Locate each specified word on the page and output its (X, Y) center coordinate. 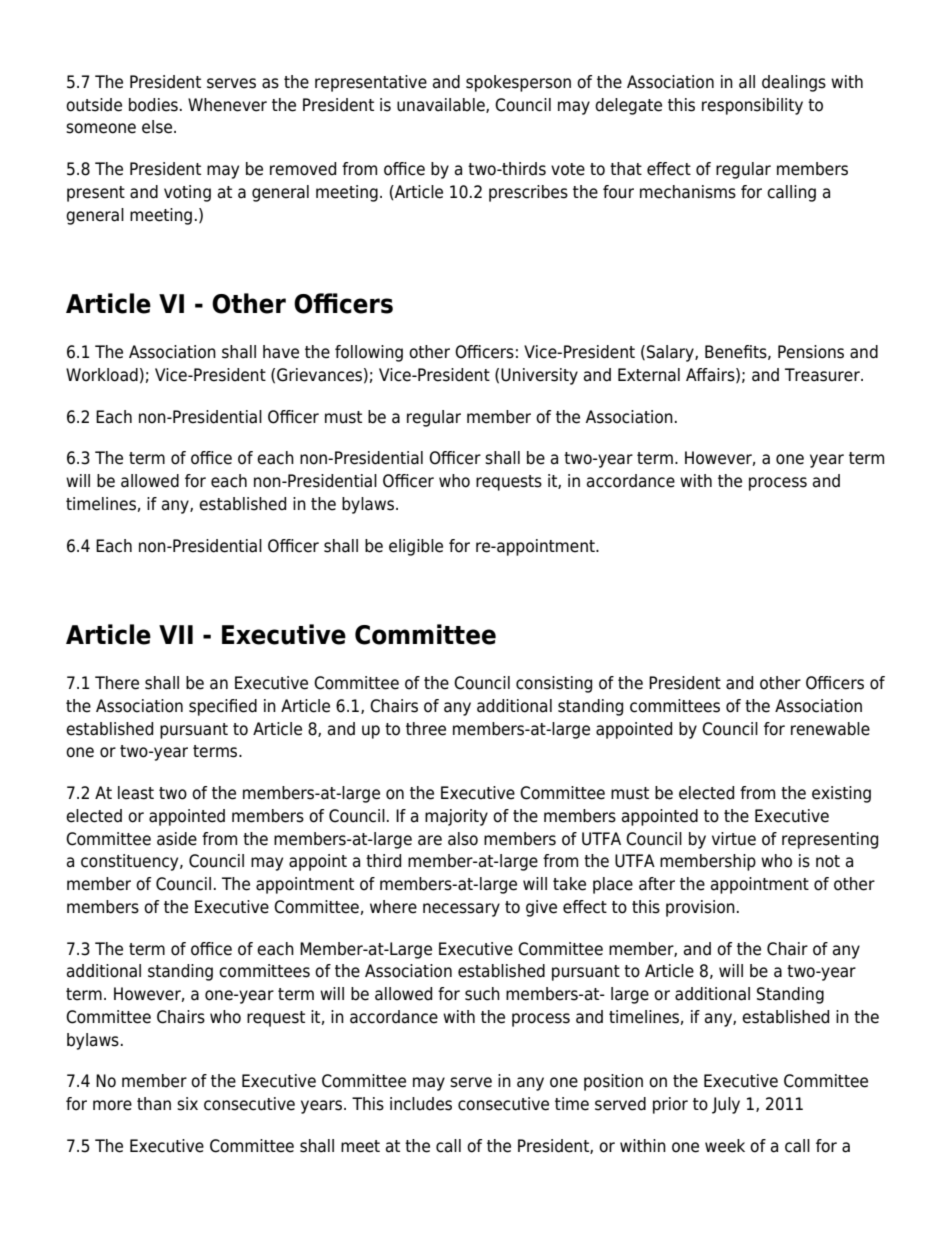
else (157, 127)
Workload (102, 375)
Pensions (811, 352)
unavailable (442, 105)
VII (176, 634)
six (187, 1104)
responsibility (752, 106)
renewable (830, 729)
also (463, 839)
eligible (416, 547)
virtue (734, 839)
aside (177, 839)
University (539, 376)
